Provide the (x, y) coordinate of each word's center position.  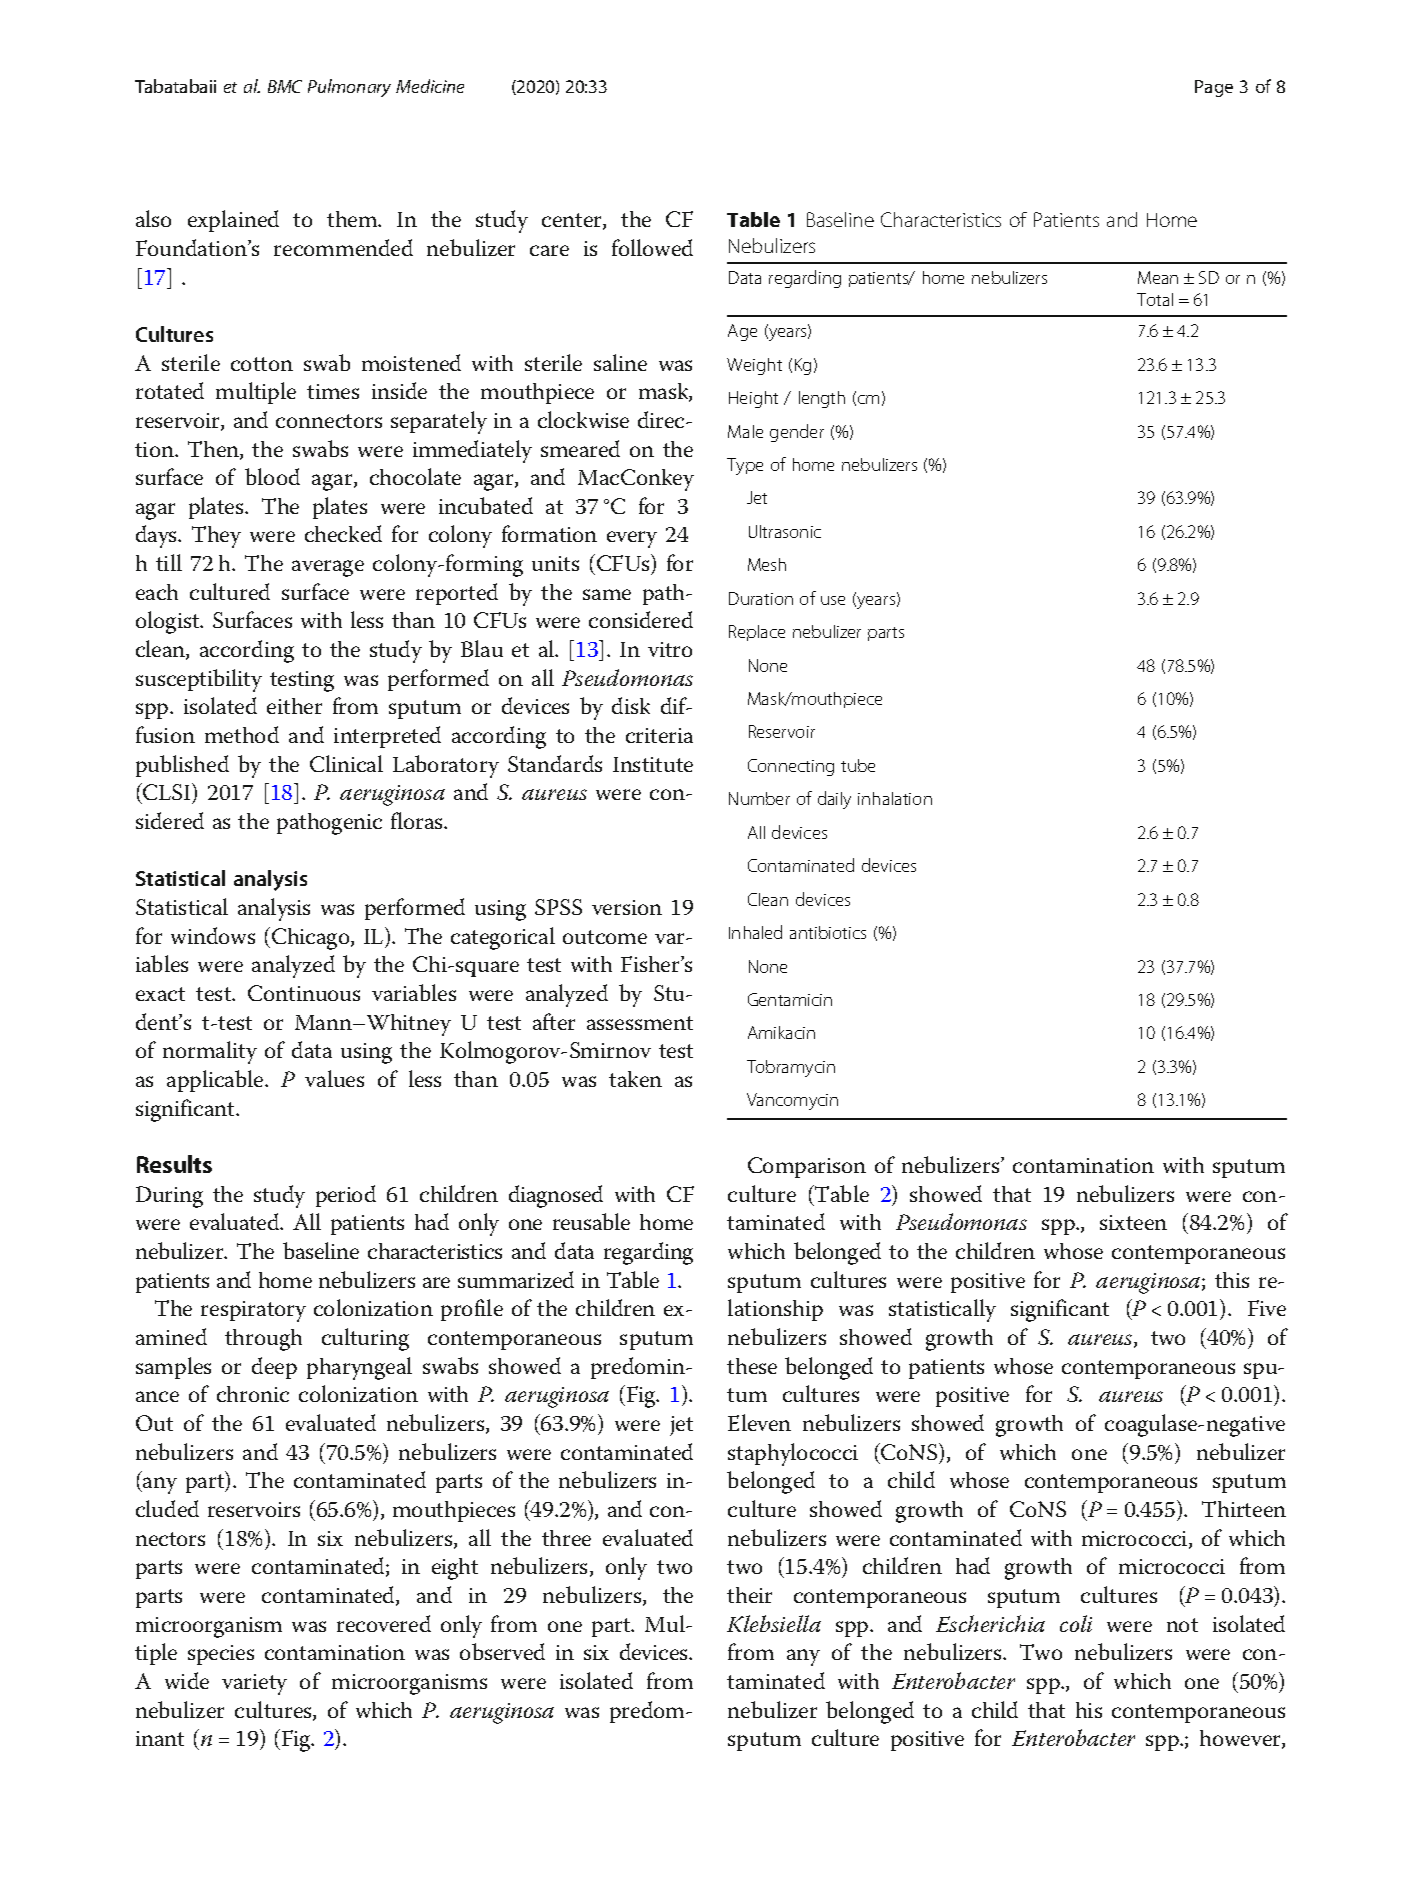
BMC (285, 86)
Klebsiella (774, 1623)
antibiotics (828, 932)
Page (1214, 88)
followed (652, 247)
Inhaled (755, 932)
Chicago (312, 939)
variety (254, 1684)
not (1182, 1625)
